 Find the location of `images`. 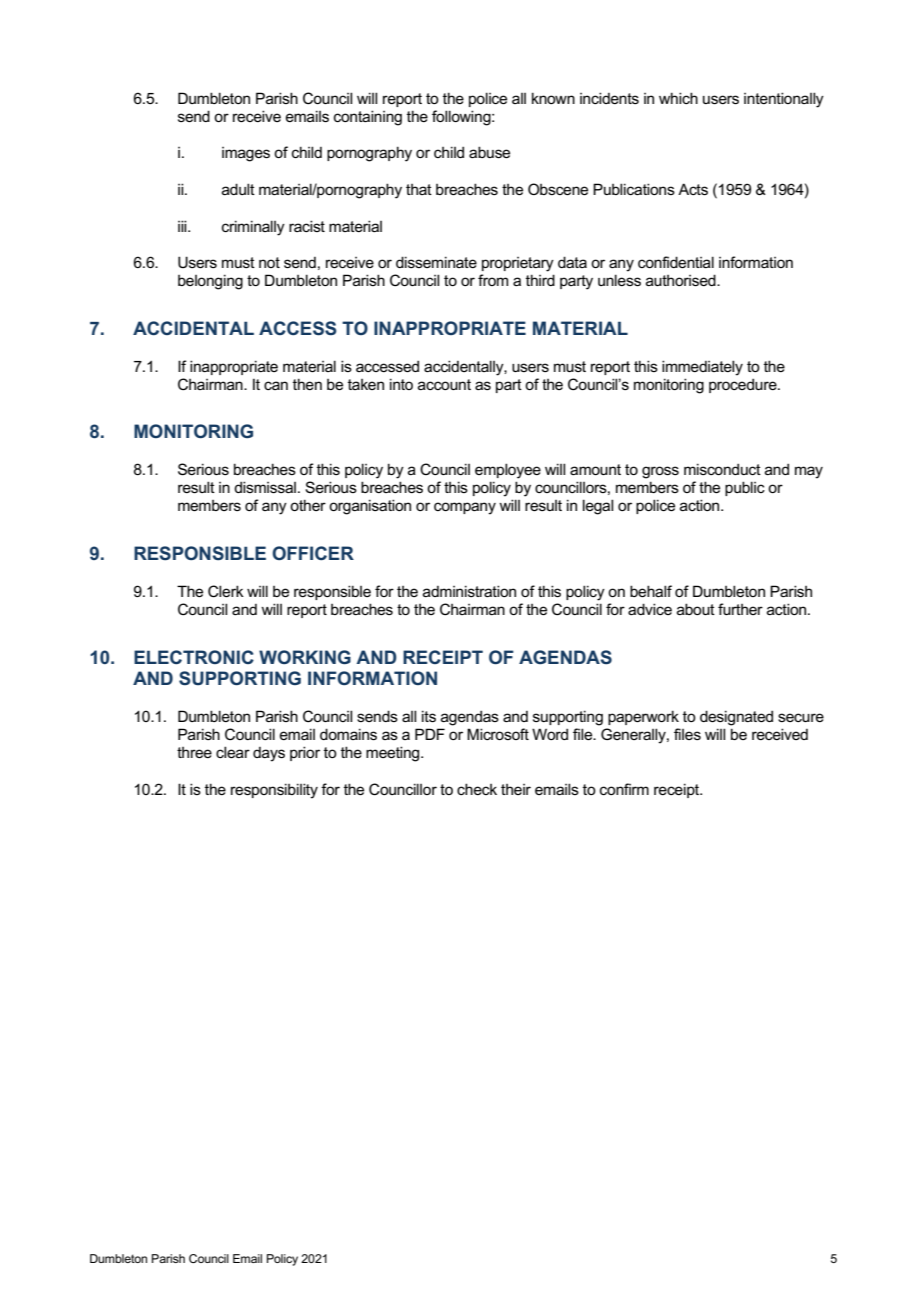

images is located at coordinates (246, 154).
